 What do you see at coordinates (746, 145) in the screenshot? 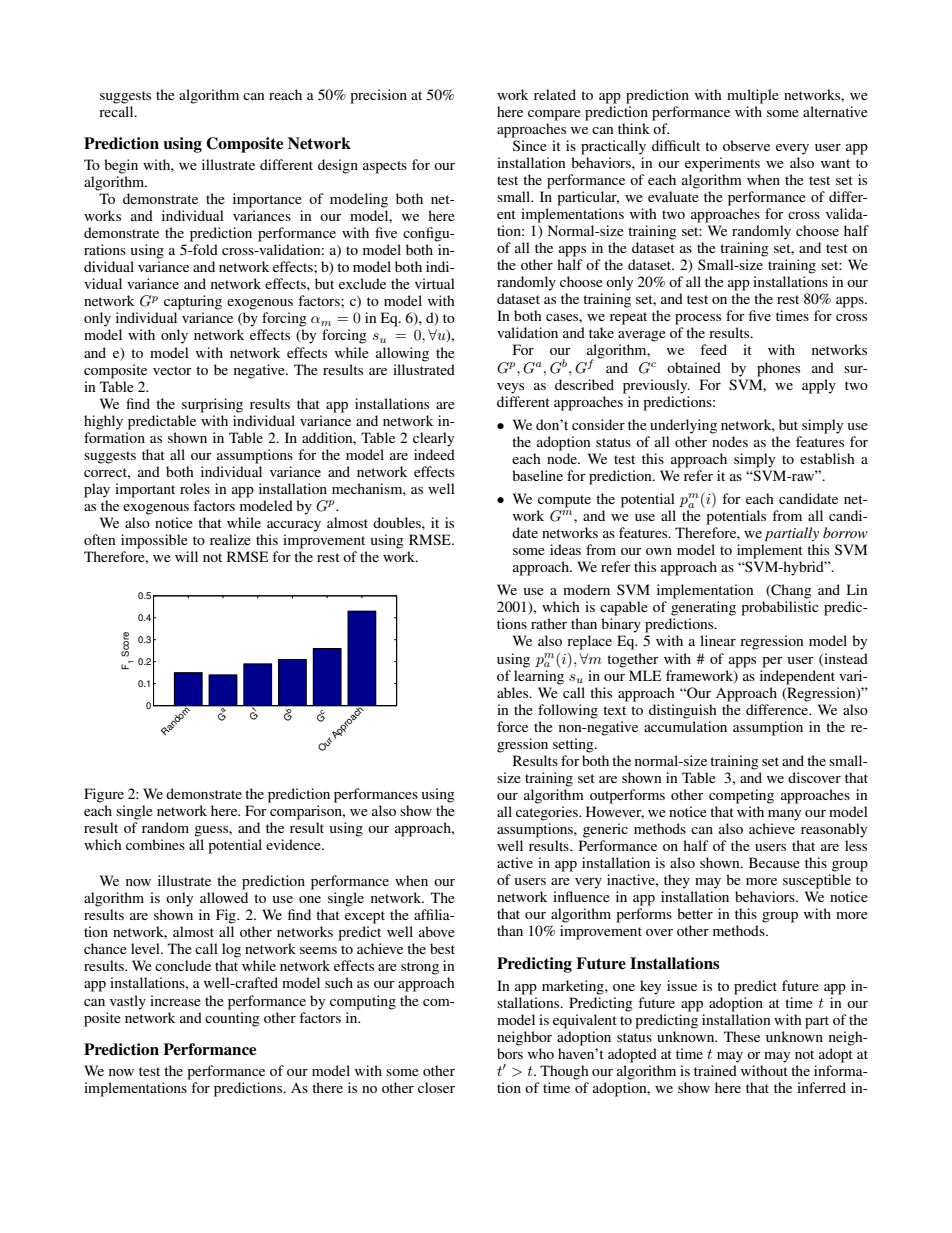
I see `observe` at bounding box center [746, 145].
